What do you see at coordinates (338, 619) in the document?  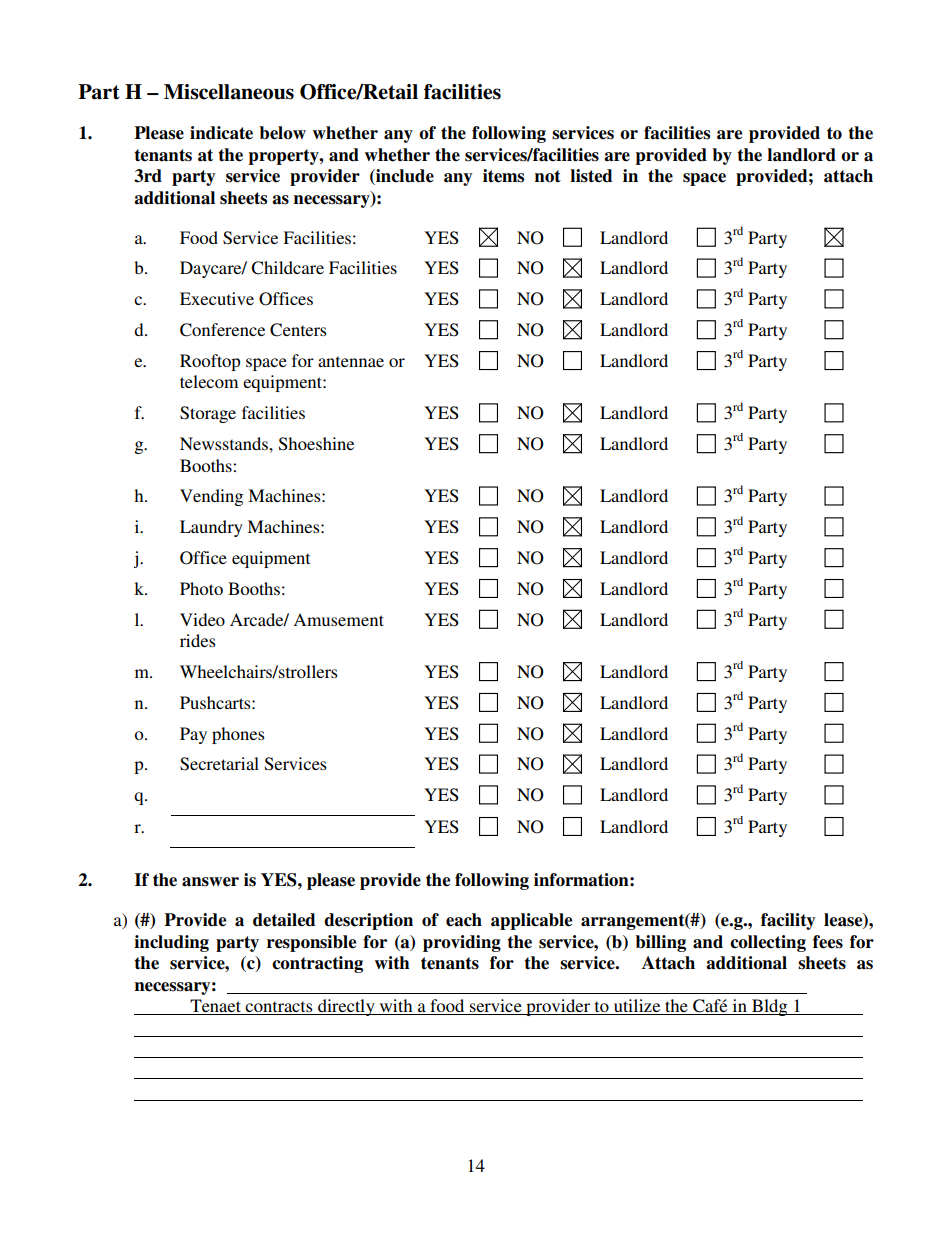 I see `Amusement` at bounding box center [338, 619].
